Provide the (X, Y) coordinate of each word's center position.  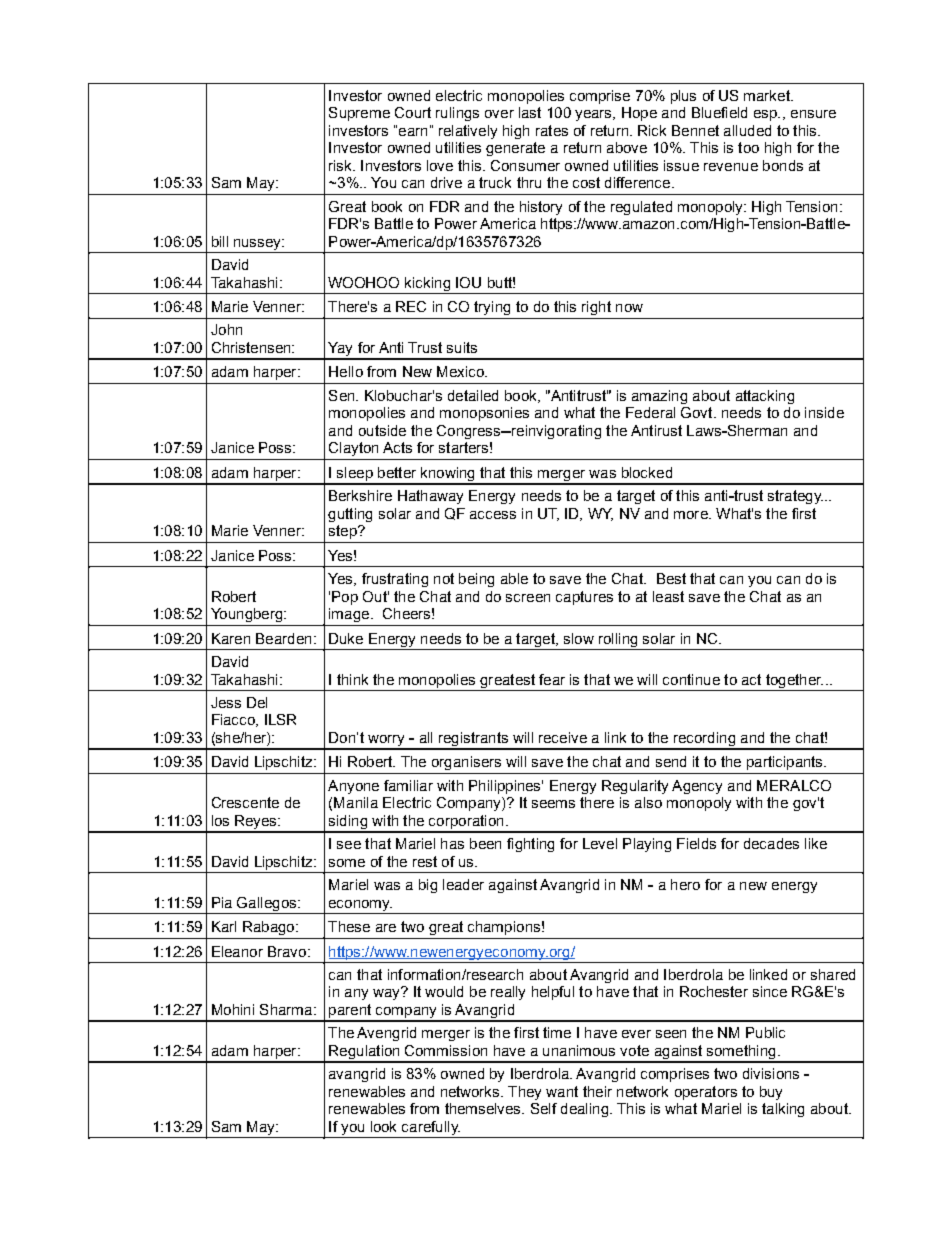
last (530, 112)
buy (771, 1093)
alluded (747, 130)
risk (341, 165)
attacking (765, 397)
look (383, 1126)
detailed (473, 395)
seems (553, 804)
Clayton (353, 449)
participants (786, 763)
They (524, 1093)
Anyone (353, 787)
